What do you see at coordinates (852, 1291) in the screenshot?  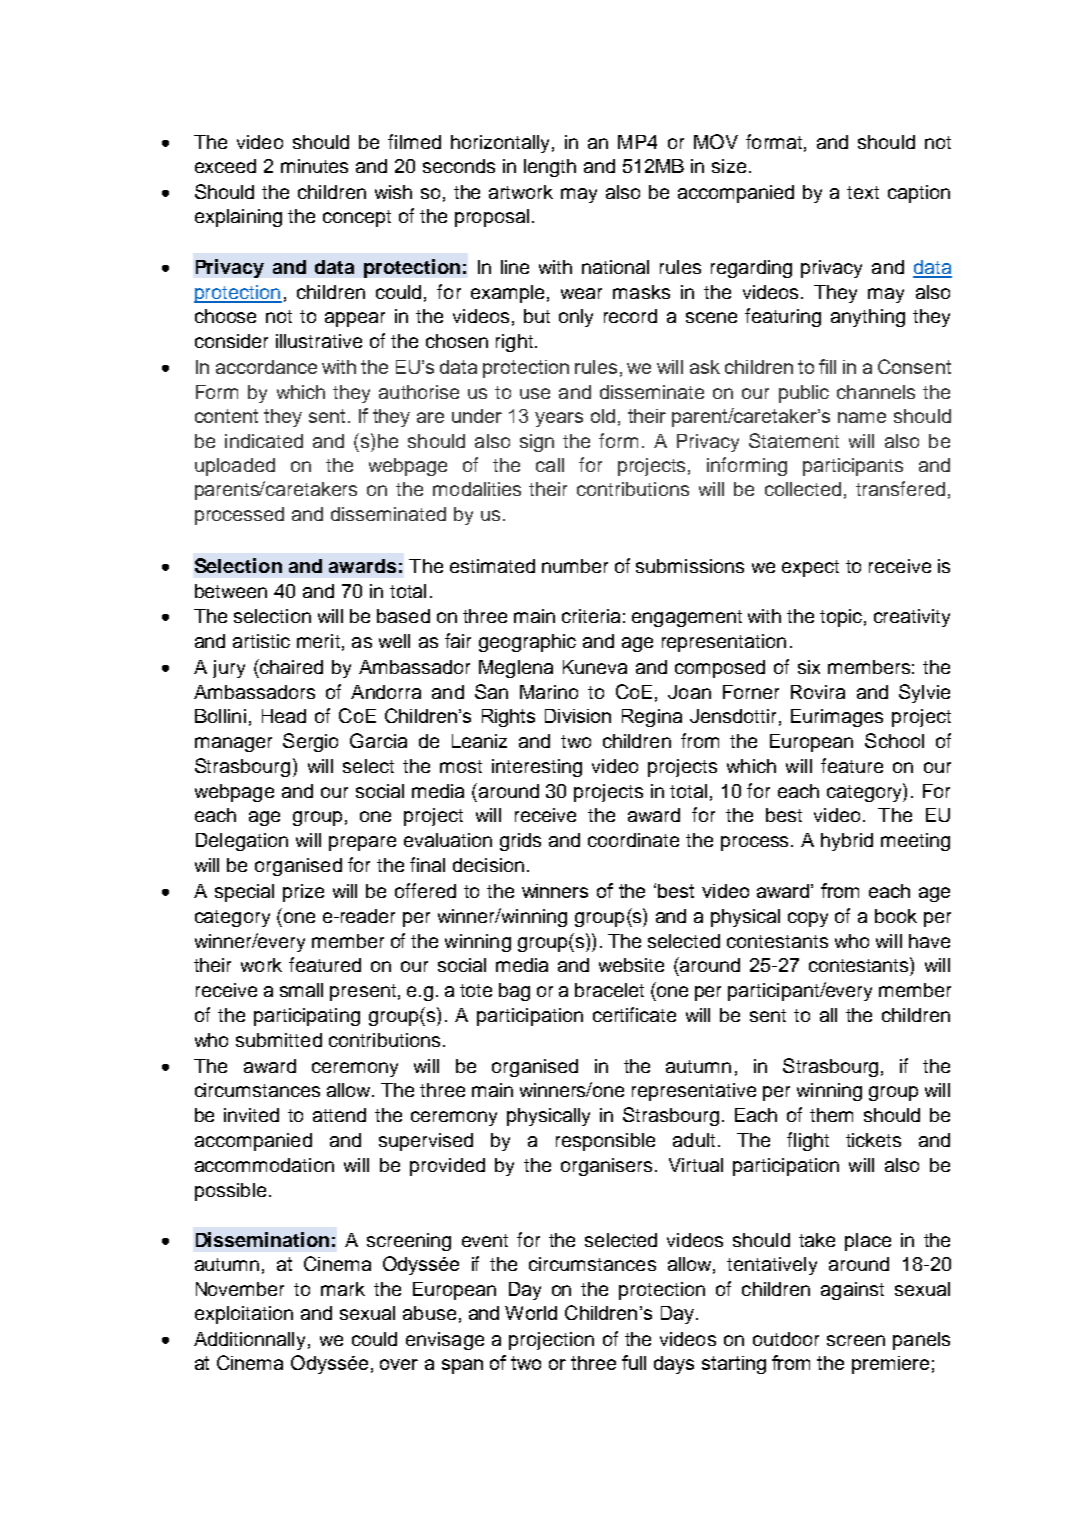 I see `against` at bounding box center [852, 1291].
